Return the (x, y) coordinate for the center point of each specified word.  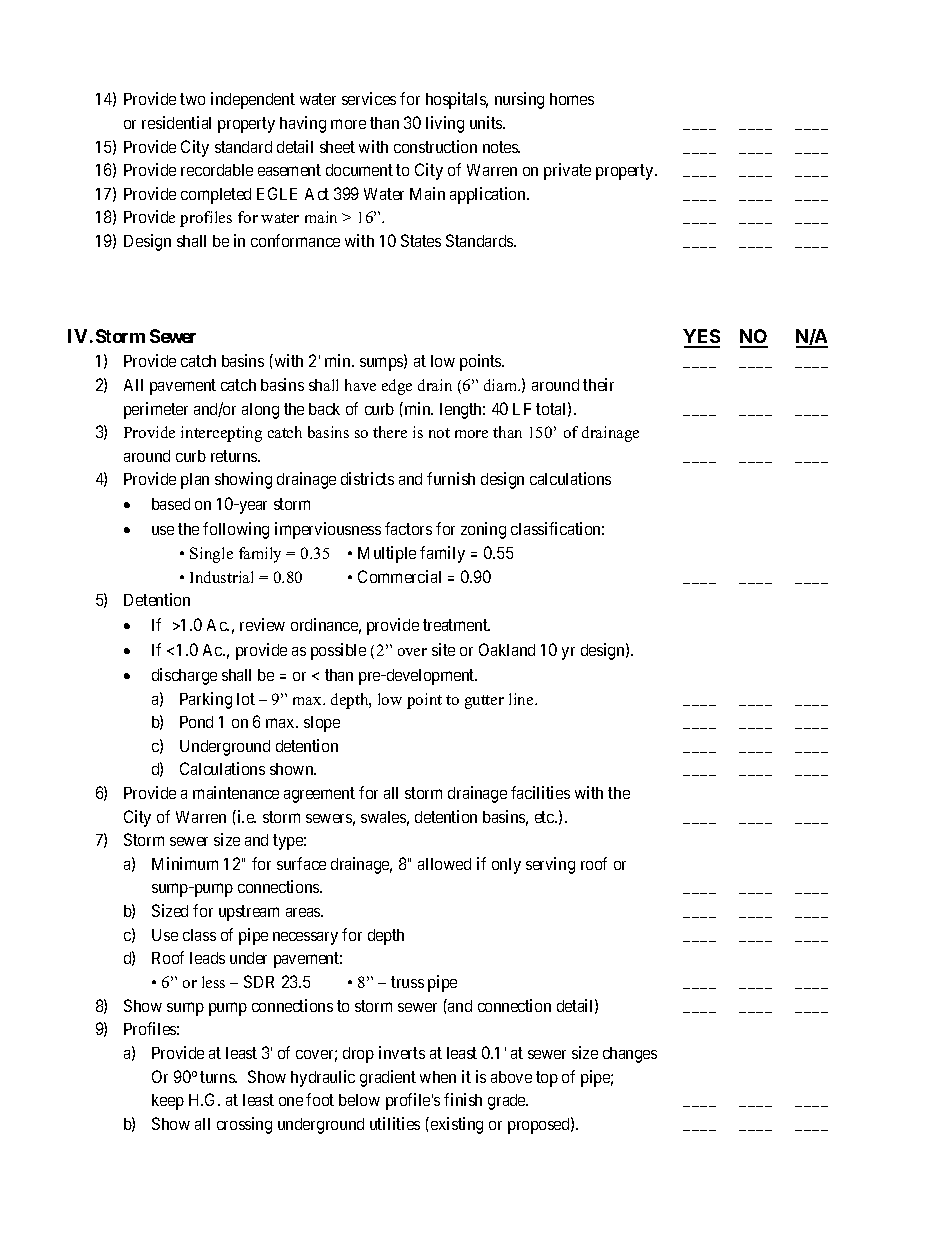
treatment (456, 625)
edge (397, 387)
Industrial (221, 577)
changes (630, 1055)
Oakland (507, 649)
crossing (244, 1125)
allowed (444, 864)
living (445, 124)
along (260, 411)
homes (572, 99)
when (438, 1077)
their (598, 384)
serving (550, 865)
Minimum (185, 863)
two (192, 99)
